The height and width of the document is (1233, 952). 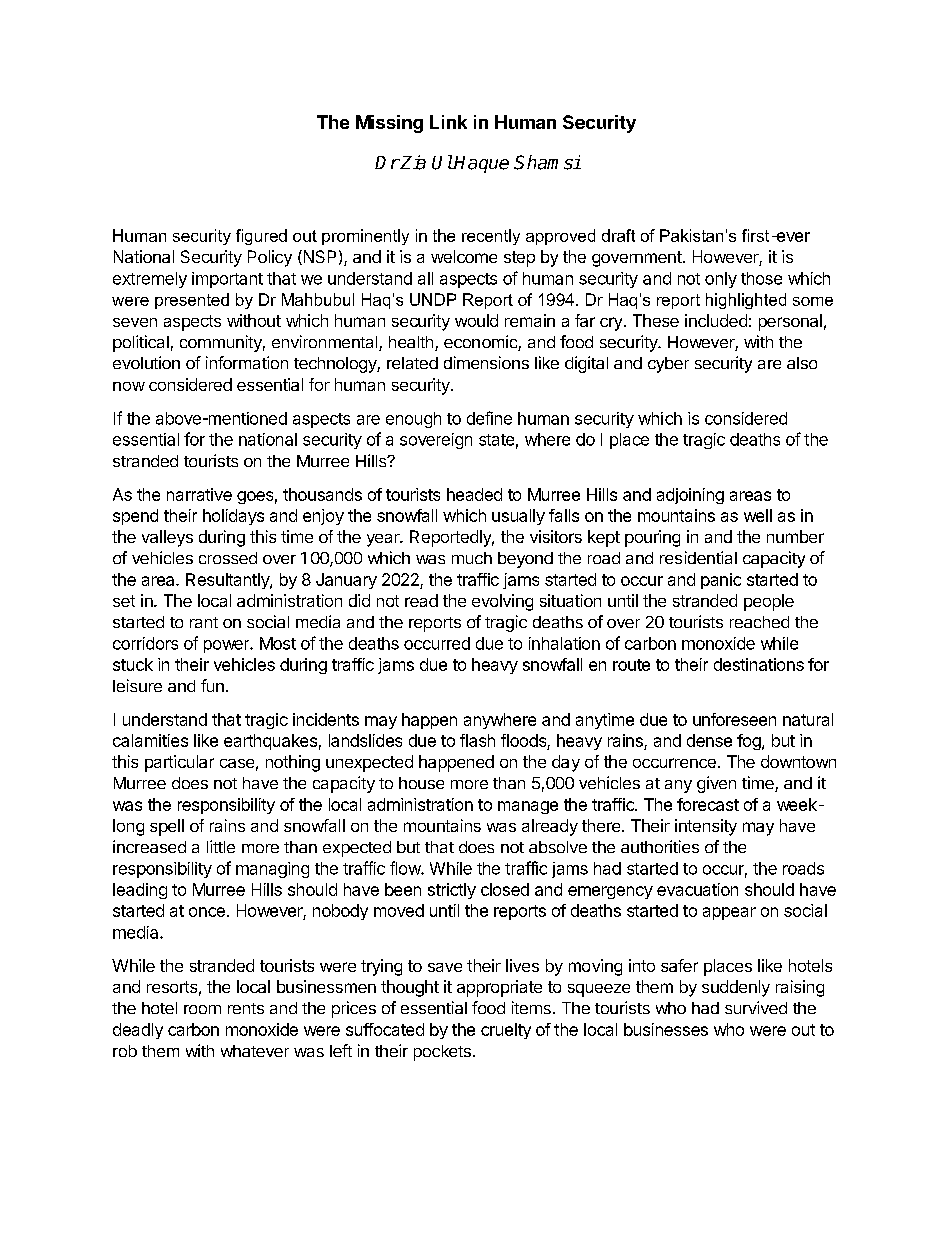 I want to click on cyber, so click(x=668, y=365).
